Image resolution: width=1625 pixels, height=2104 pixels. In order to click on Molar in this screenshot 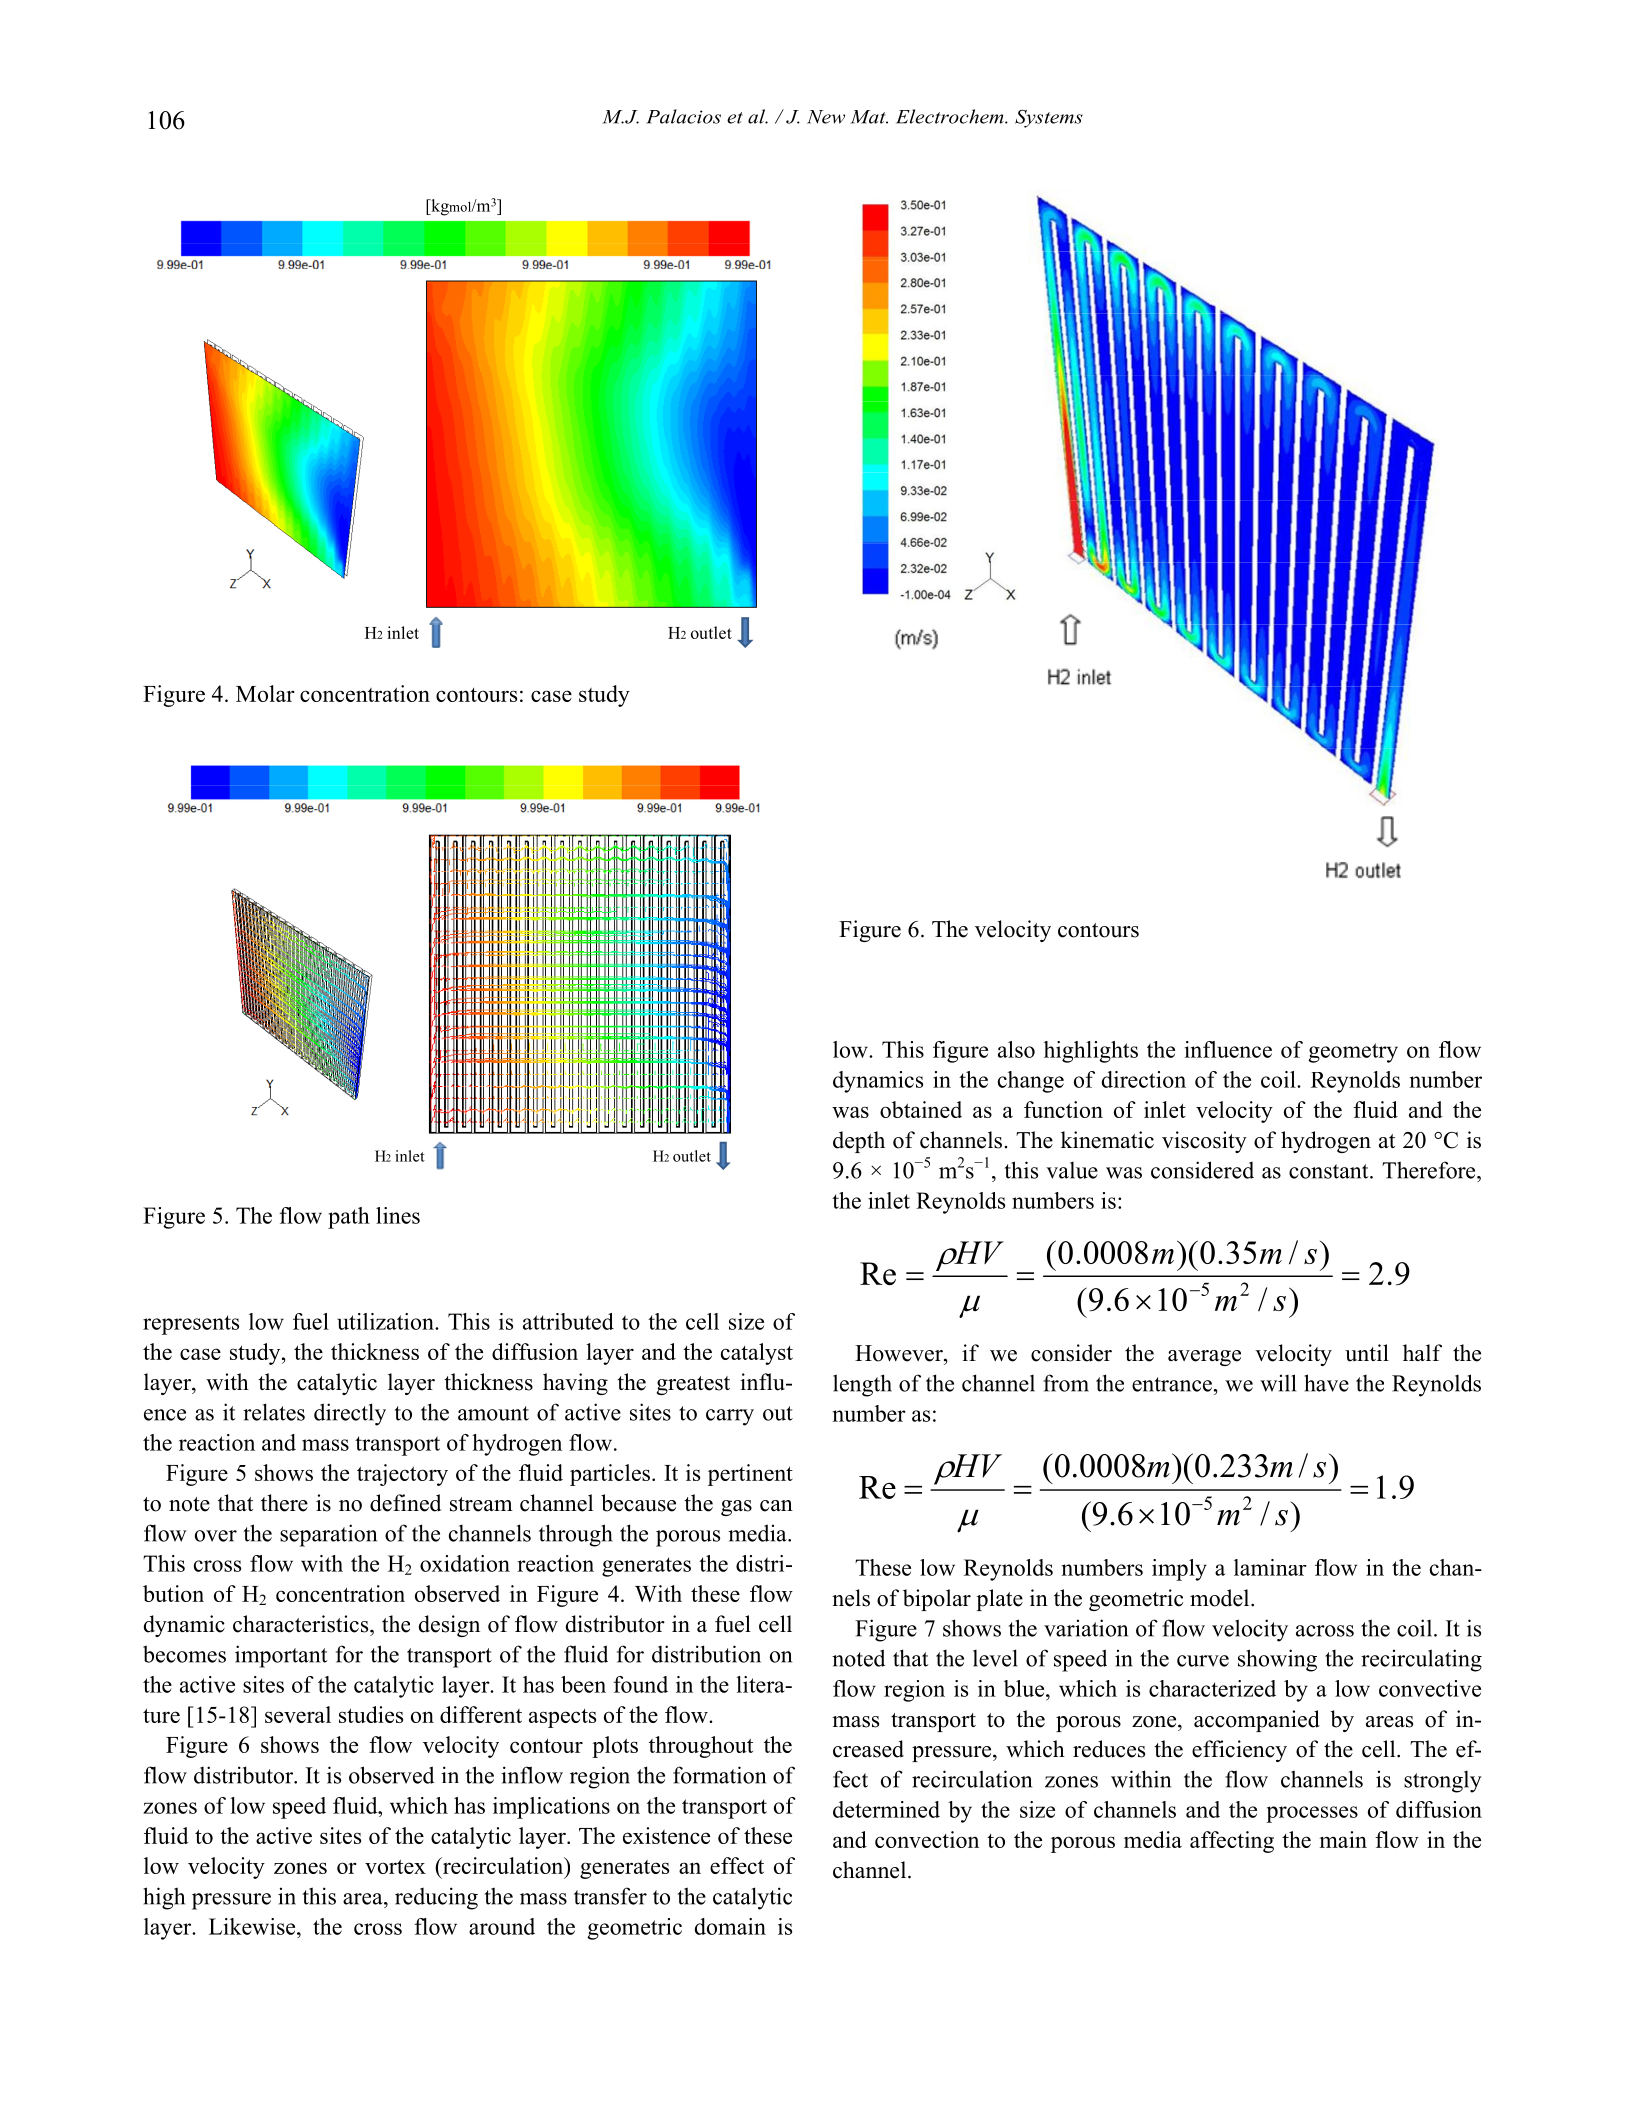, I will do `click(265, 693)`.
